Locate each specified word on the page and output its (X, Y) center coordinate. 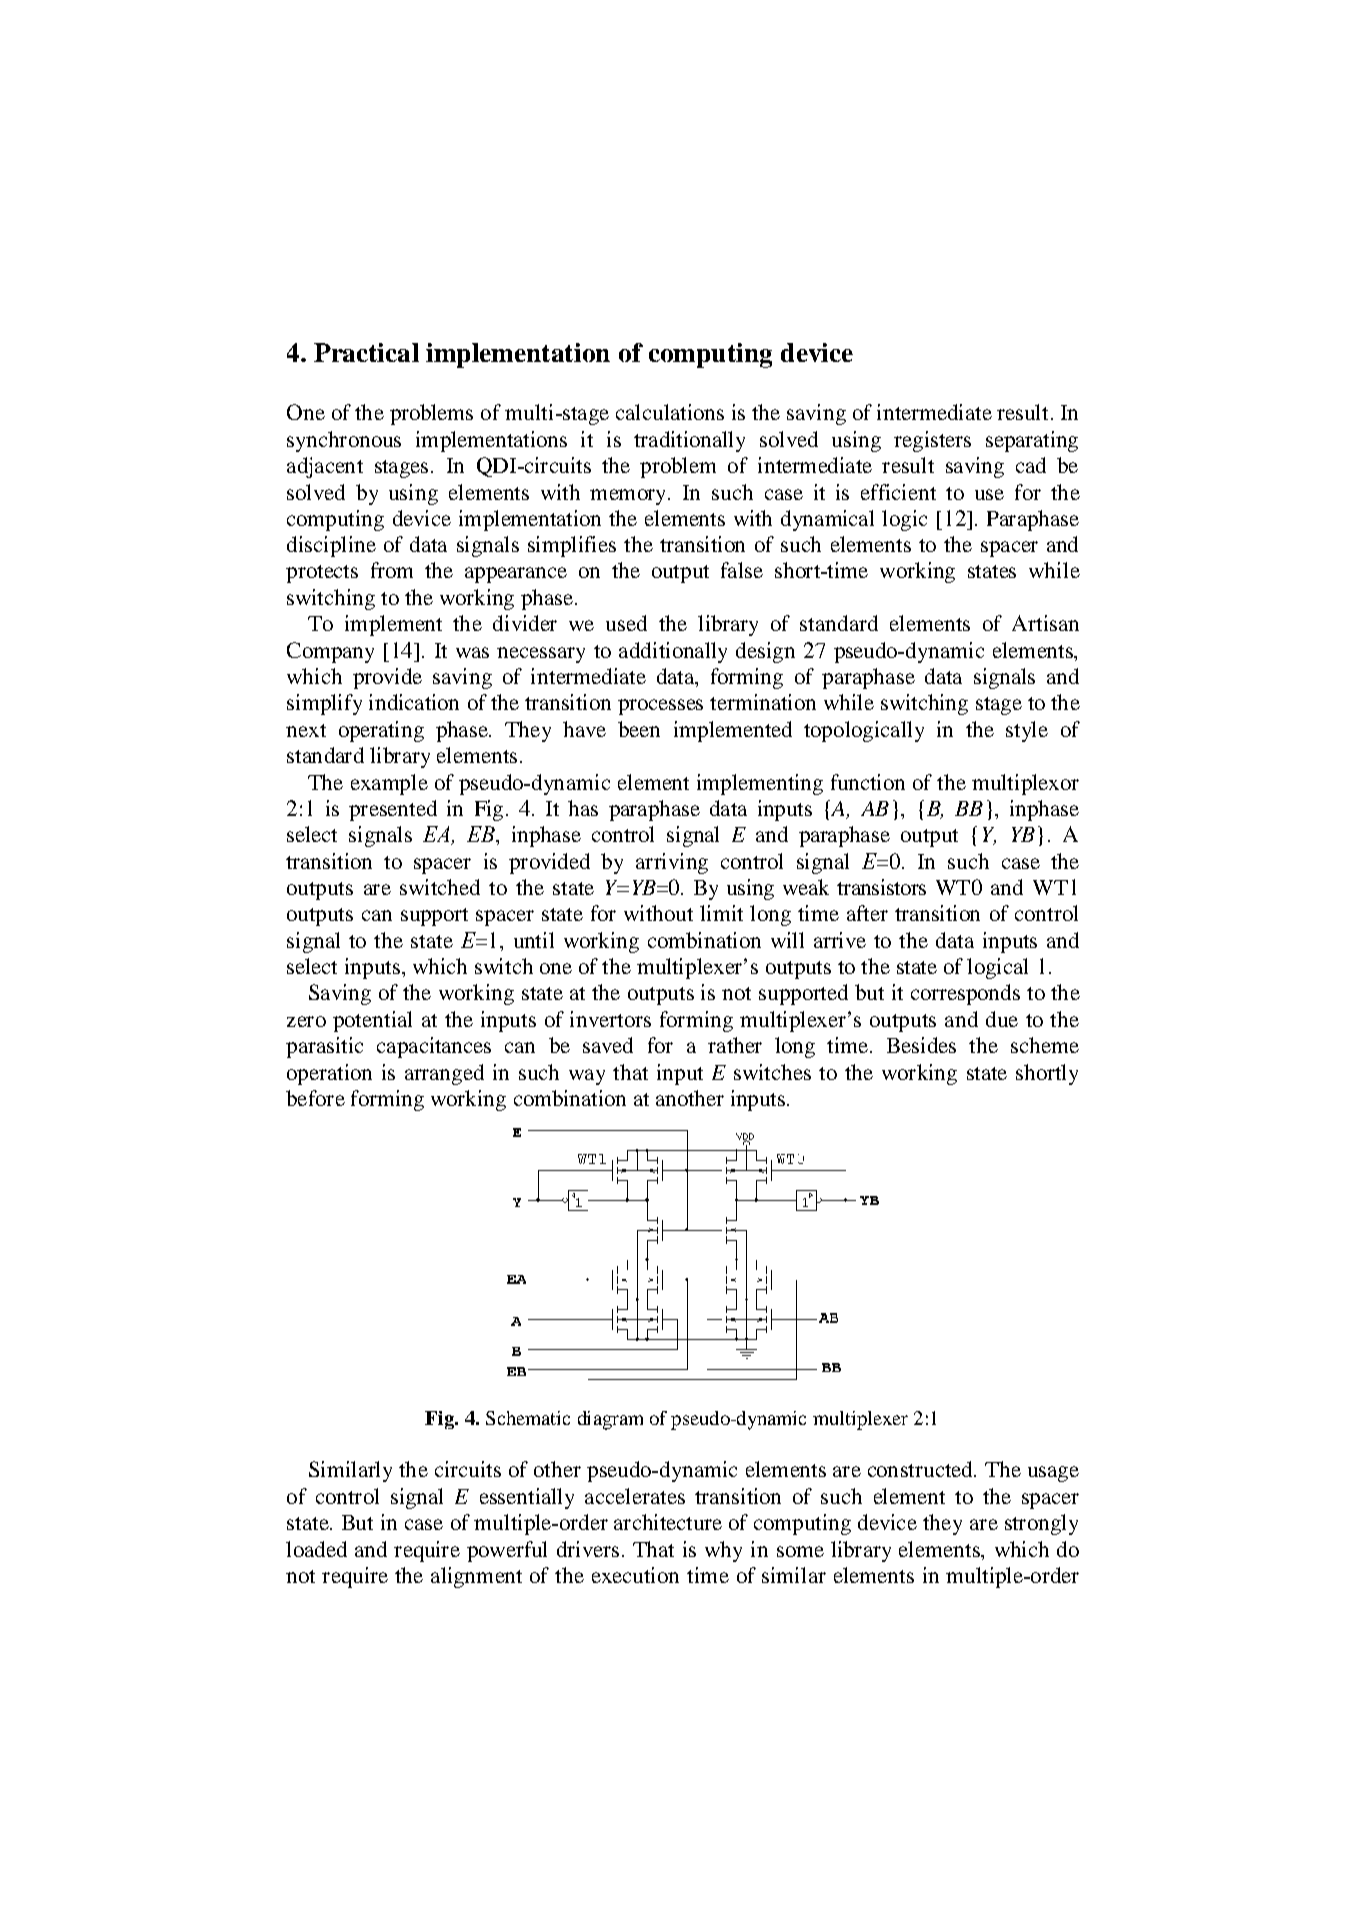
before (315, 1098)
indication (414, 702)
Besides (921, 1045)
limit (721, 913)
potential (372, 1021)
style (1027, 731)
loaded (316, 1549)
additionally (673, 652)
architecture (668, 1522)
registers (932, 441)
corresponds (965, 994)
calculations (670, 412)
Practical (366, 352)
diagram (610, 1420)
